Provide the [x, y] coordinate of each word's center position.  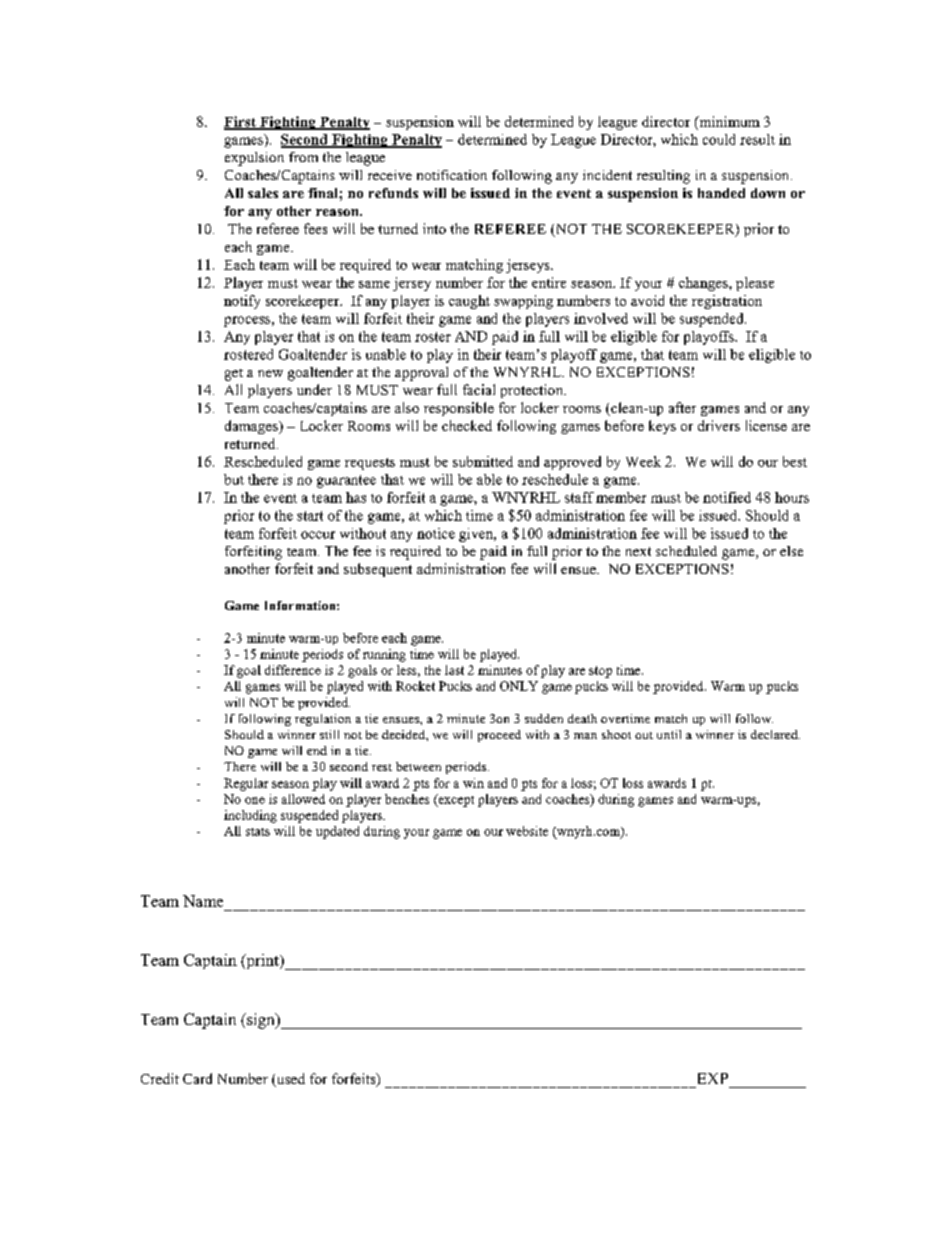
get [234, 375]
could [719, 139]
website [527, 831]
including [250, 816]
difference [293, 670]
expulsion [254, 159]
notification [452, 175]
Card [197, 1078]
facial [479, 389]
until [669, 734]
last [454, 670]
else [791, 551]
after [682, 407]
